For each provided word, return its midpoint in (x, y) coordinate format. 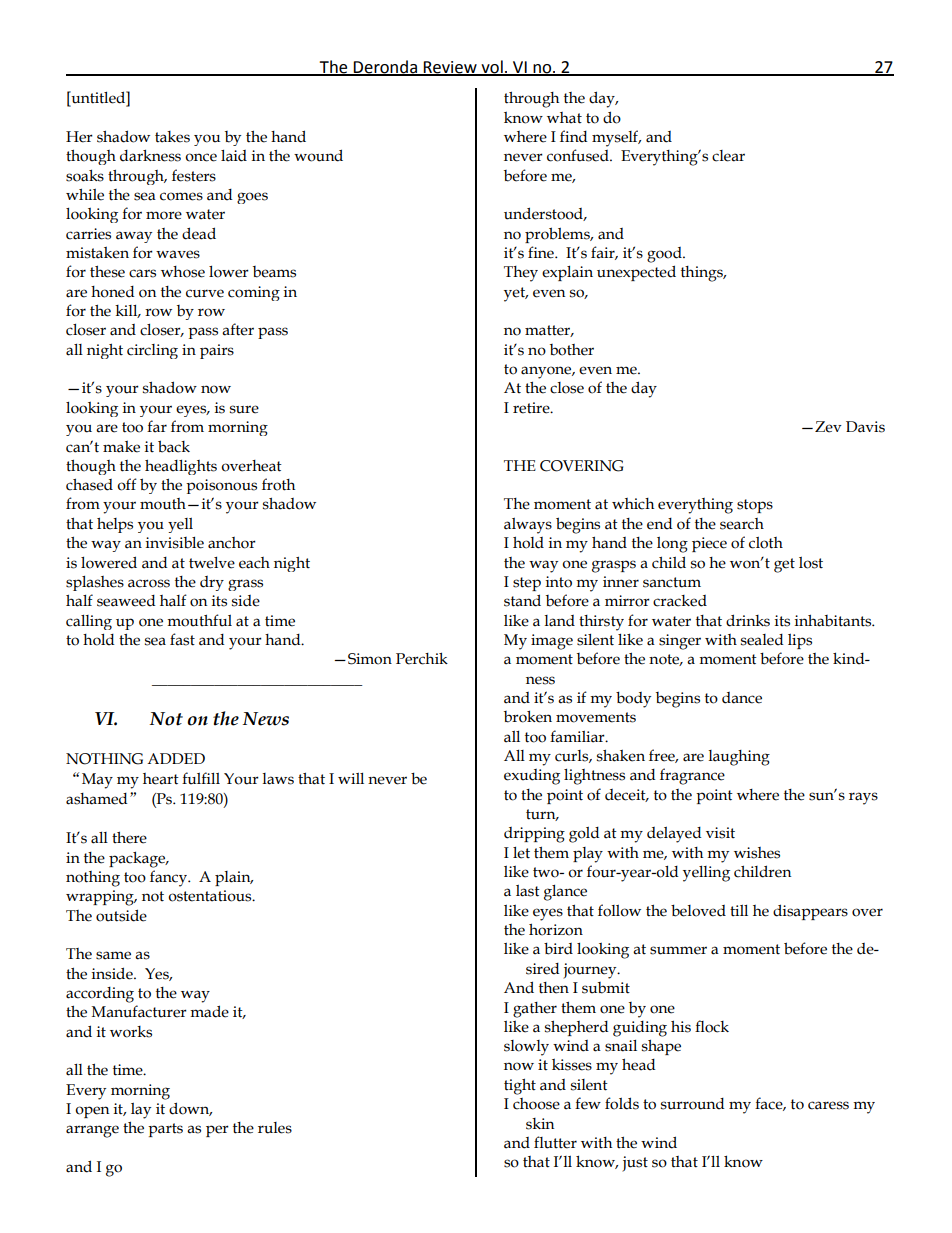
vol (492, 67)
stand (522, 600)
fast (182, 639)
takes (172, 137)
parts (165, 1130)
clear (728, 156)
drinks (748, 620)
